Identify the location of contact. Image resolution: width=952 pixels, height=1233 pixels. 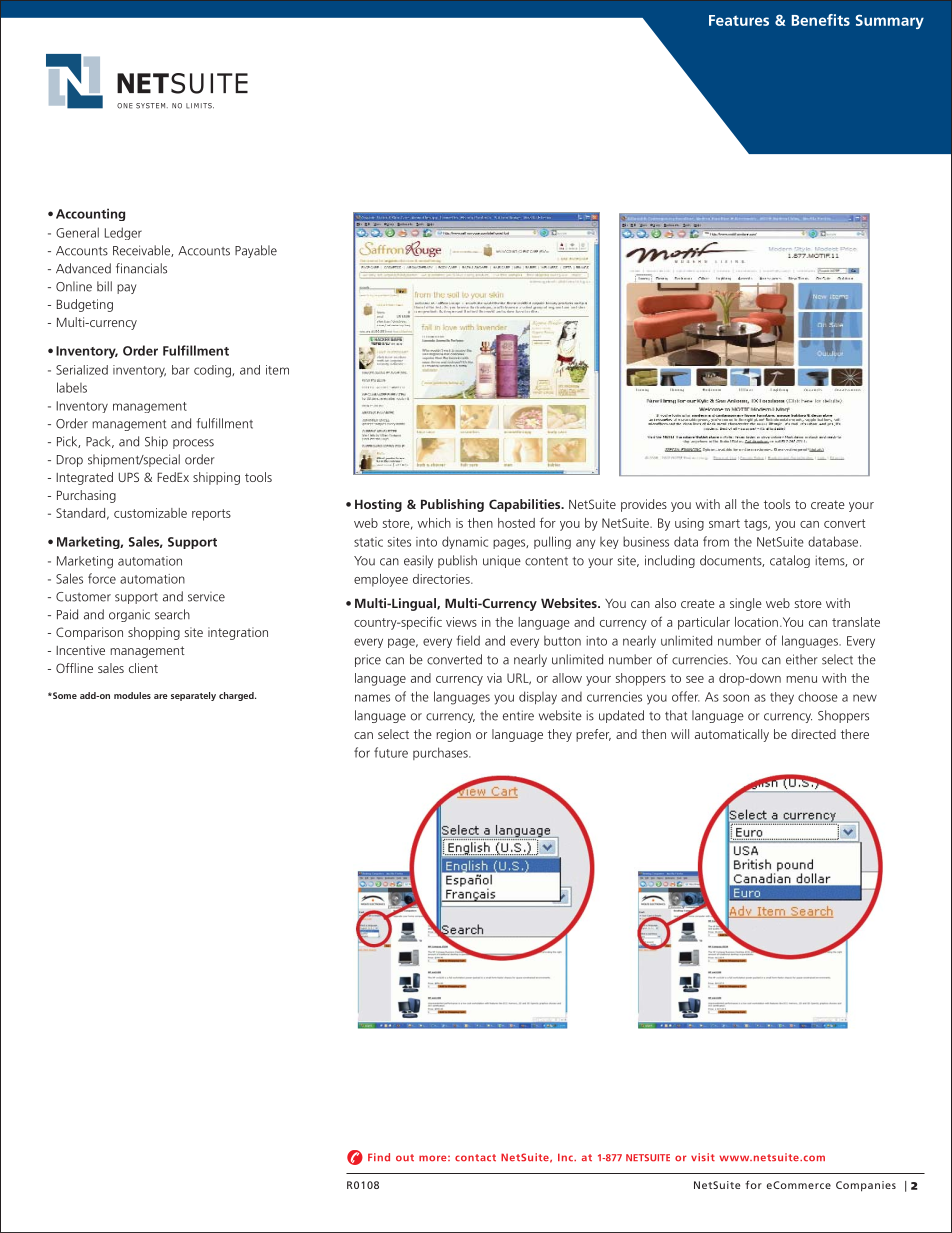
(475, 1158).
